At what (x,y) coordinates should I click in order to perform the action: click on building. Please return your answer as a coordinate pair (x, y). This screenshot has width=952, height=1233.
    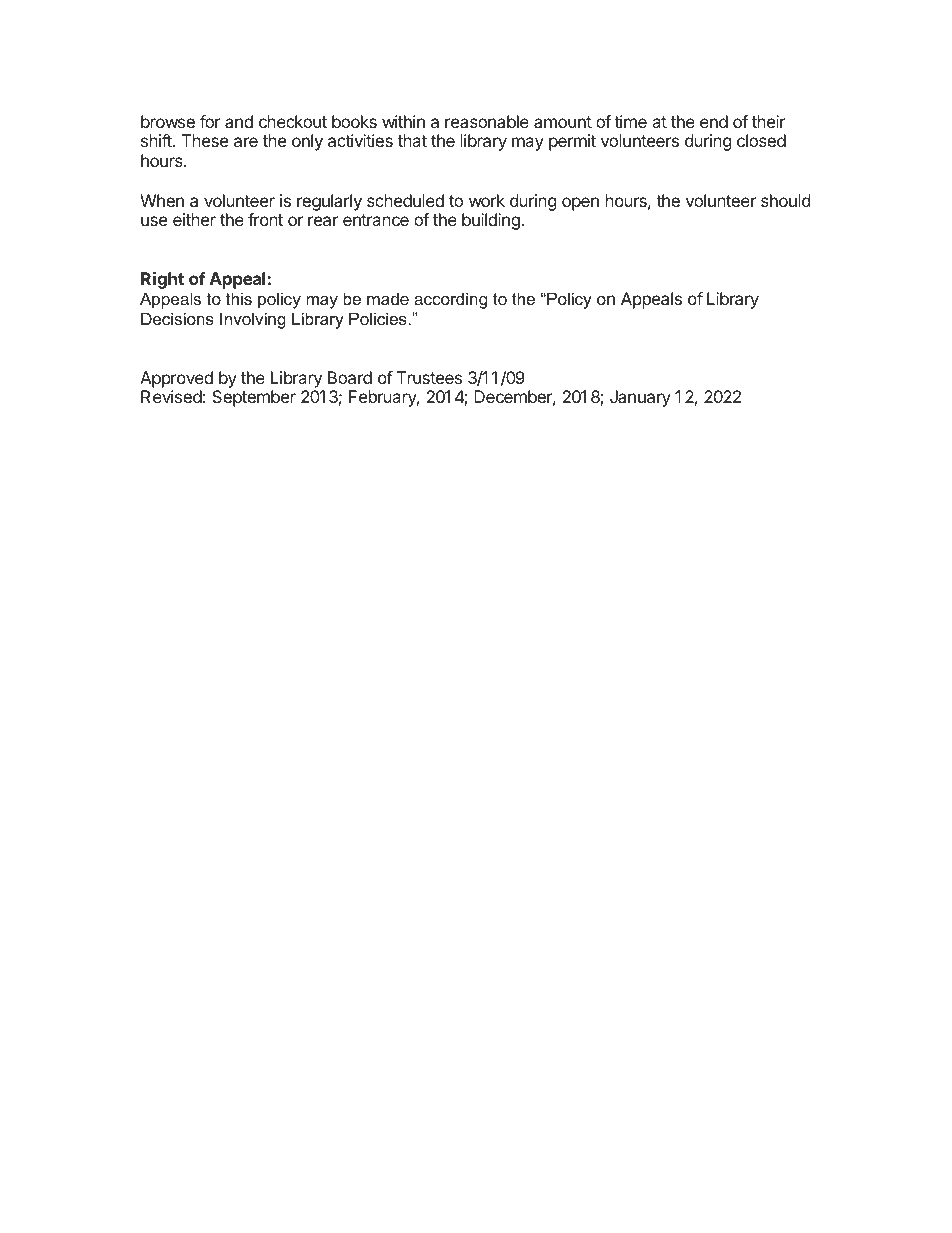
    Looking at the image, I should click on (492, 221).
